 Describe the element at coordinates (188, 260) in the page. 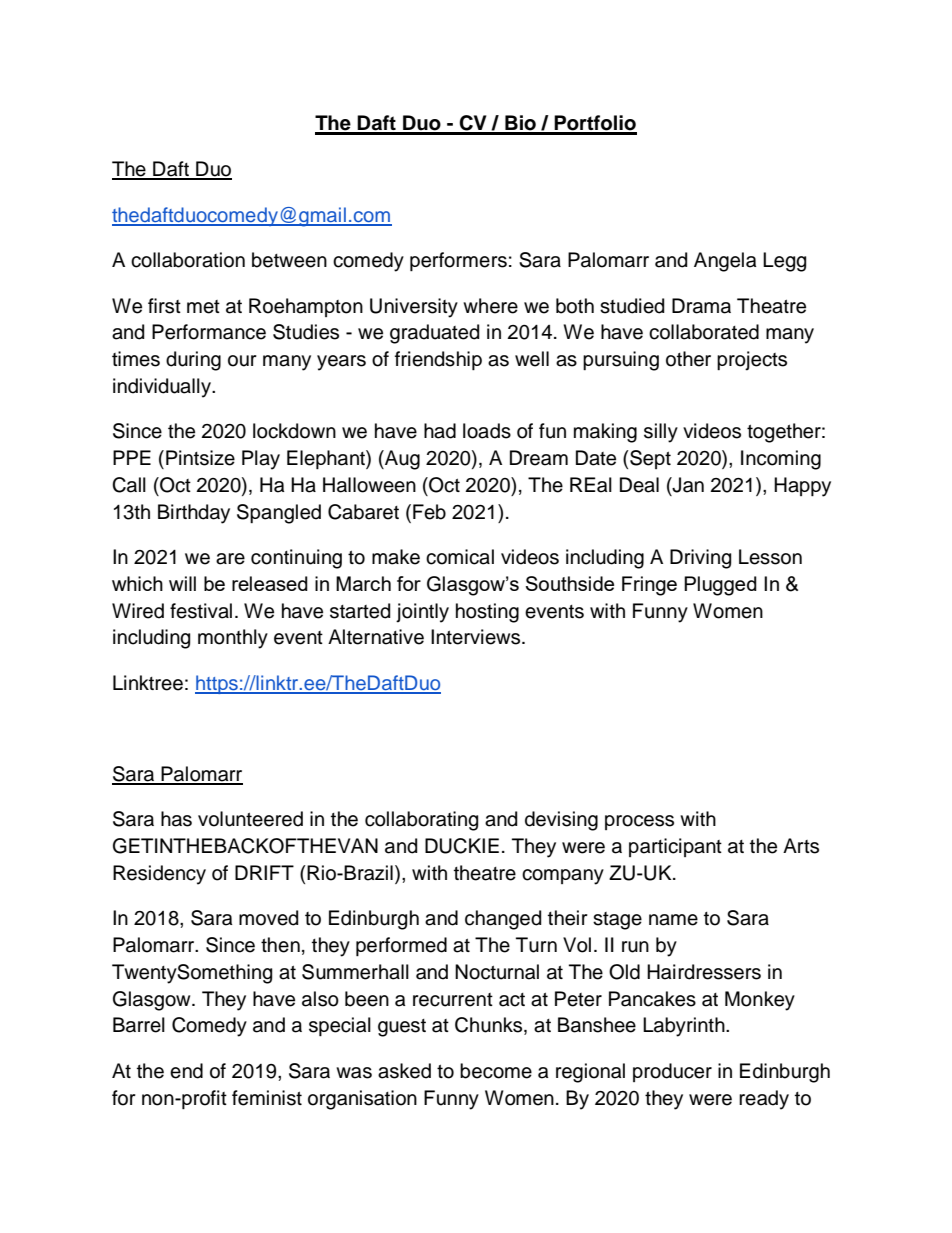

I see `collaboration` at that location.
